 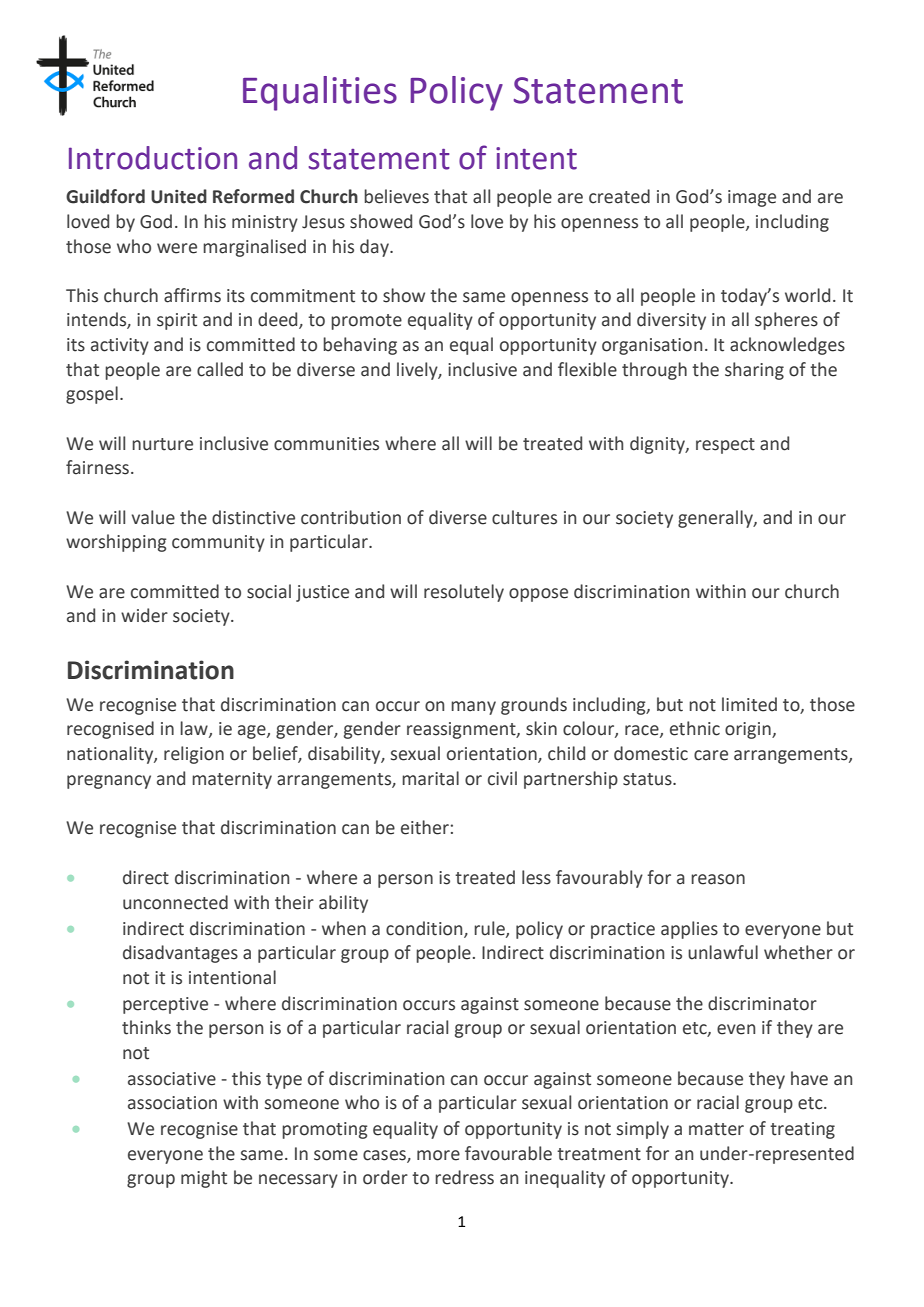 What do you see at coordinates (204, 1179) in the screenshot?
I see `might` at bounding box center [204, 1179].
